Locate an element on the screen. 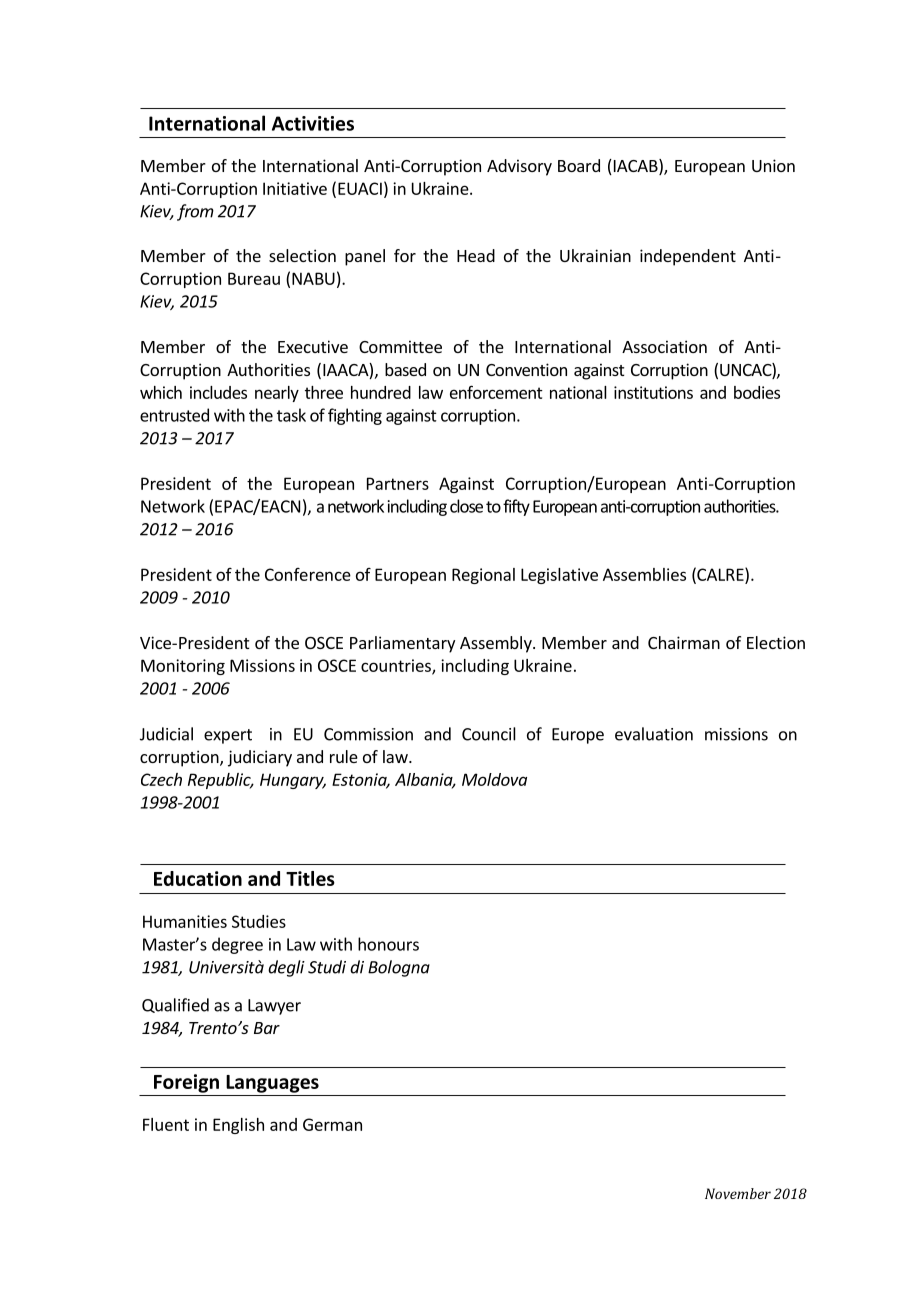 This screenshot has width=924, height=1309. Initiative is located at coordinates (295, 188).
